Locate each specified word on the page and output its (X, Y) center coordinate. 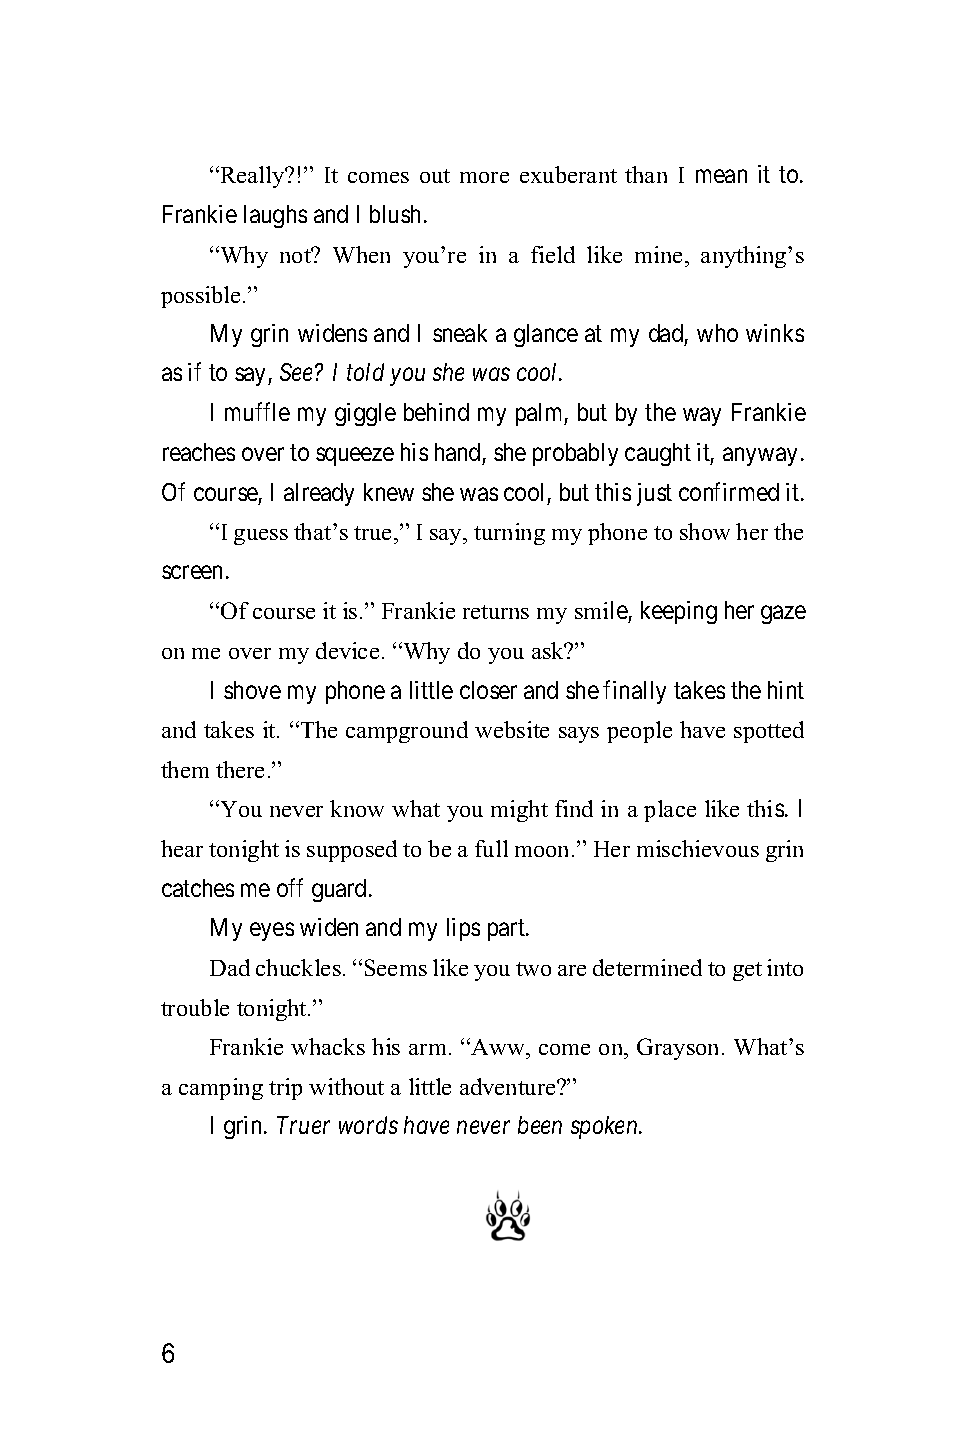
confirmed (729, 491)
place (670, 811)
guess (261, 537)
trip (285, 1089)
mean (721, 176)
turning (509, 534)
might (519, 811)
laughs (275, 216)
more (484, 177)
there (240, 769)
